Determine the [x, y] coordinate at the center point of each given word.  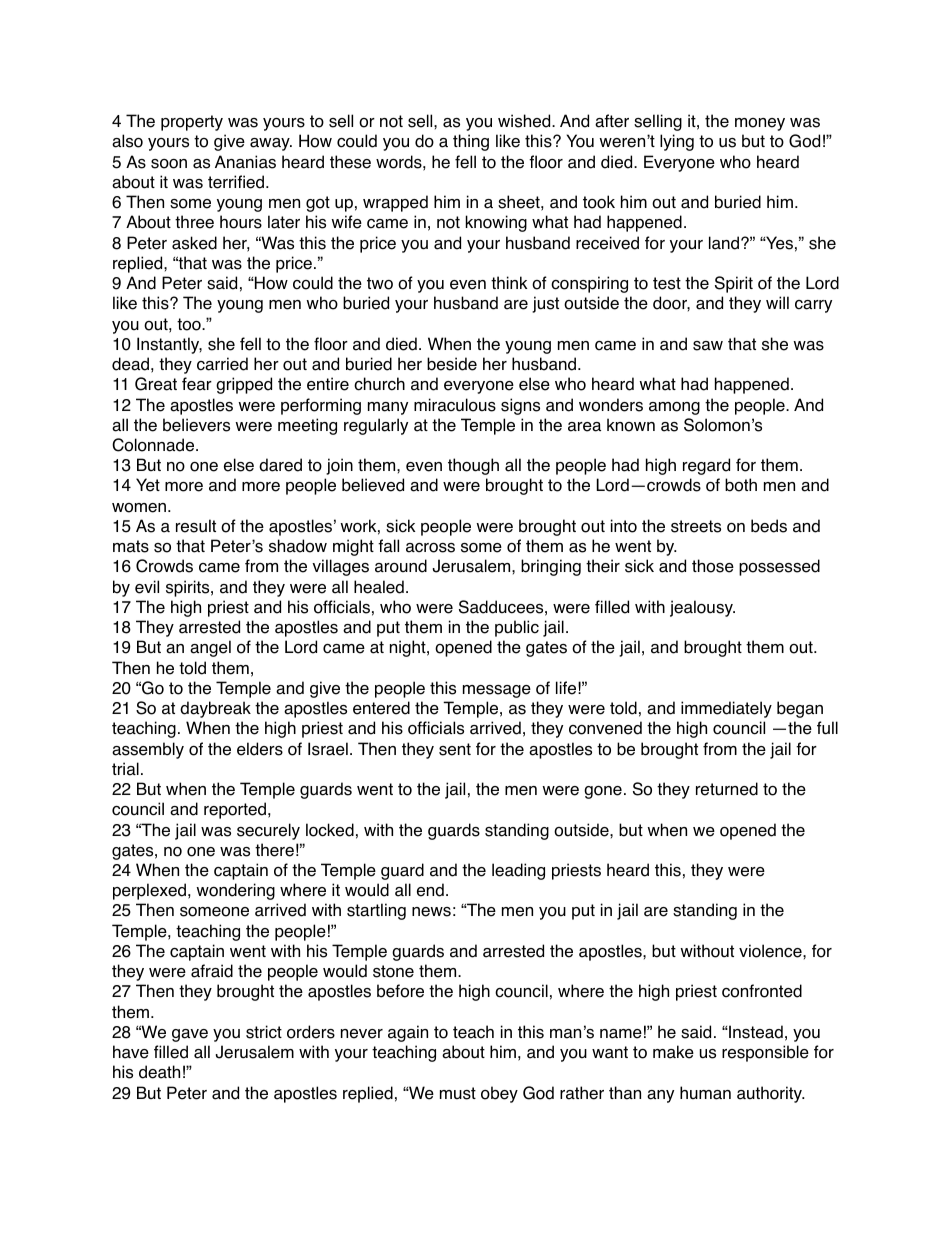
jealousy [702, 608]
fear [197, 384]
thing [471, 142]
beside [452, 364]
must [458, 1093]
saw [708, 346]
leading [518, 871]
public [517, 628]
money [760, 124]
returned [727, 789]
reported [235, 810]
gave [190, 1035]
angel [210, 648]
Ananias [245, 162]
